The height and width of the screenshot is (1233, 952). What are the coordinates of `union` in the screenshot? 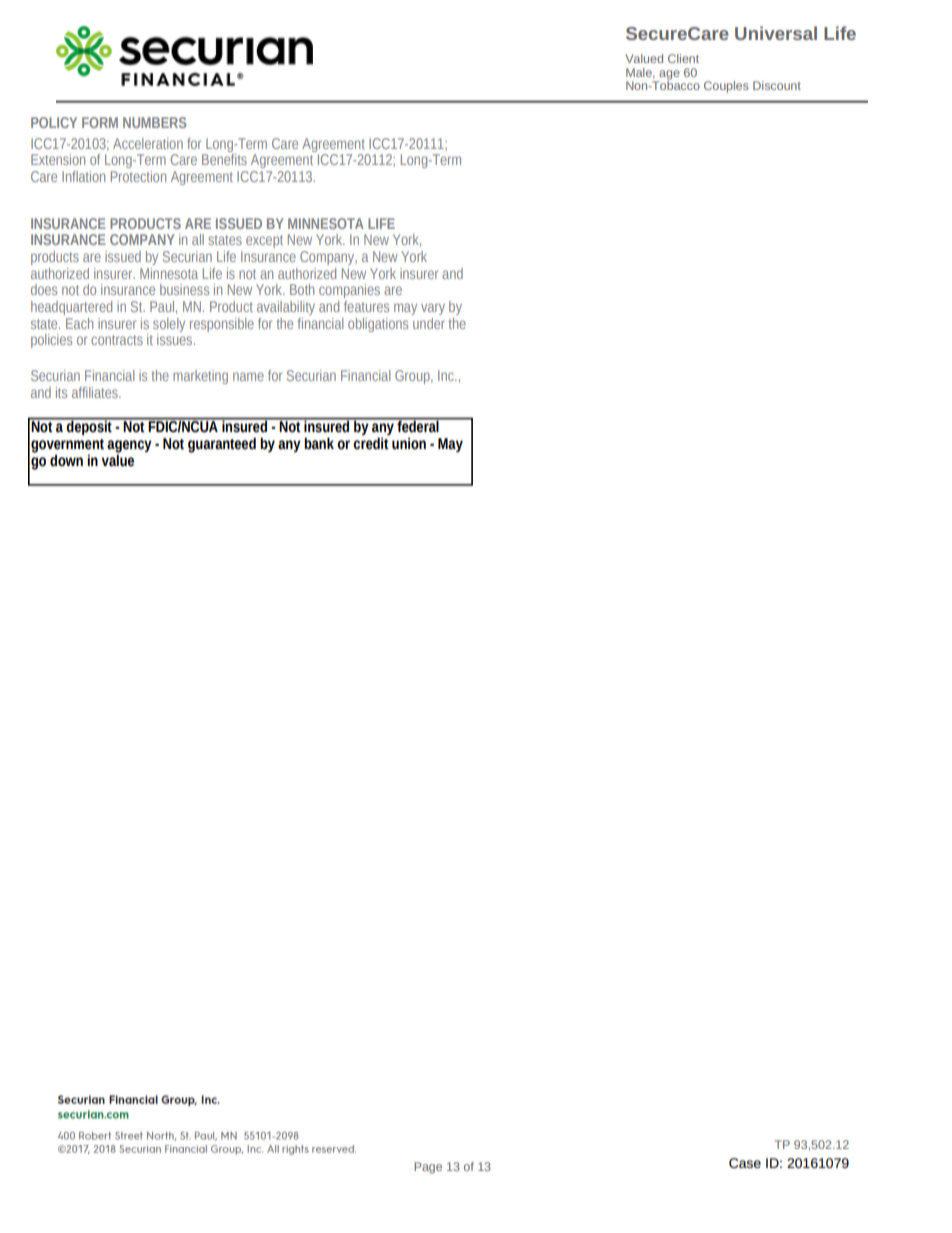 It's located at (409, 444).
